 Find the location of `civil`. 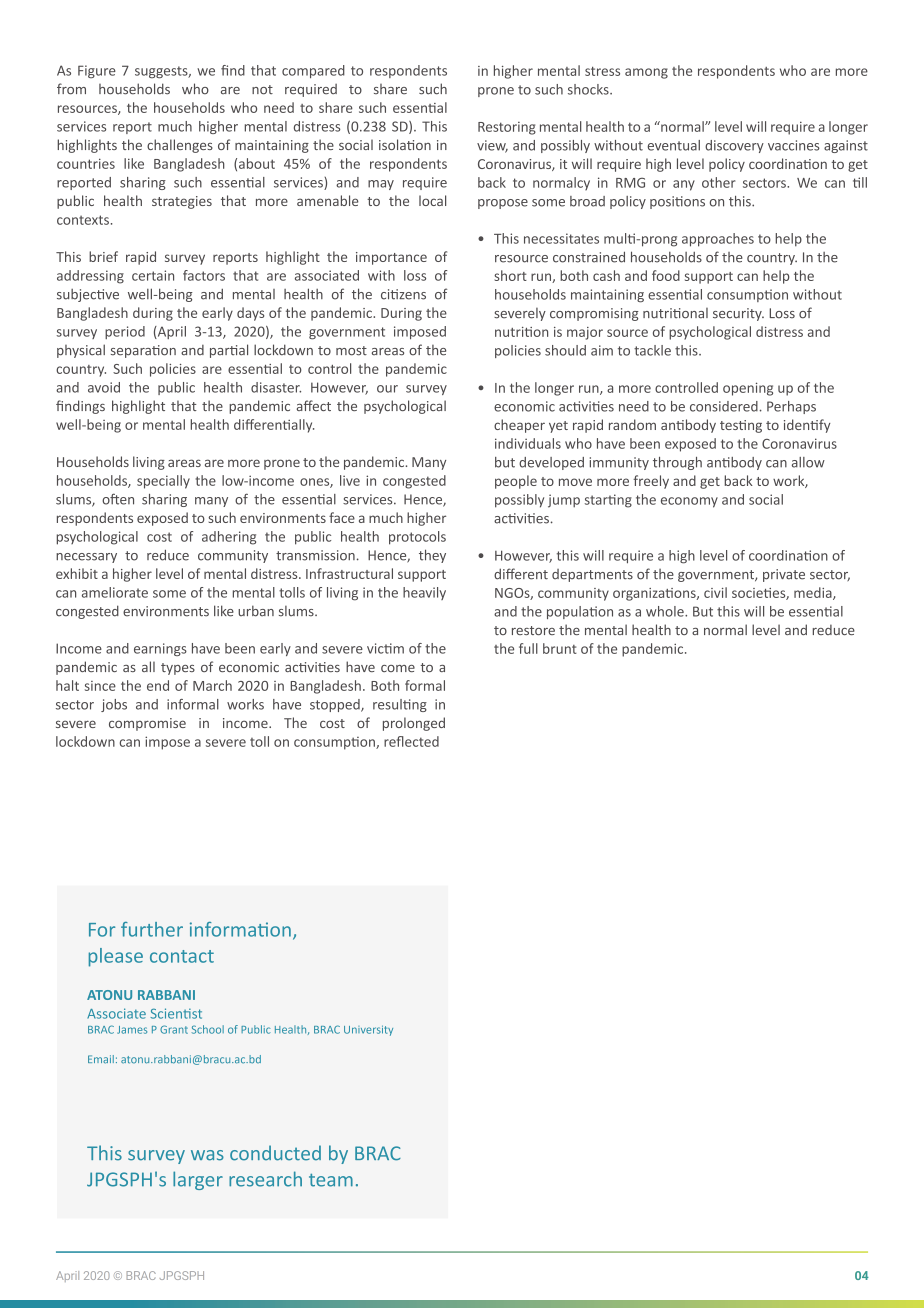

civil is located at coordinates (715, 592).
